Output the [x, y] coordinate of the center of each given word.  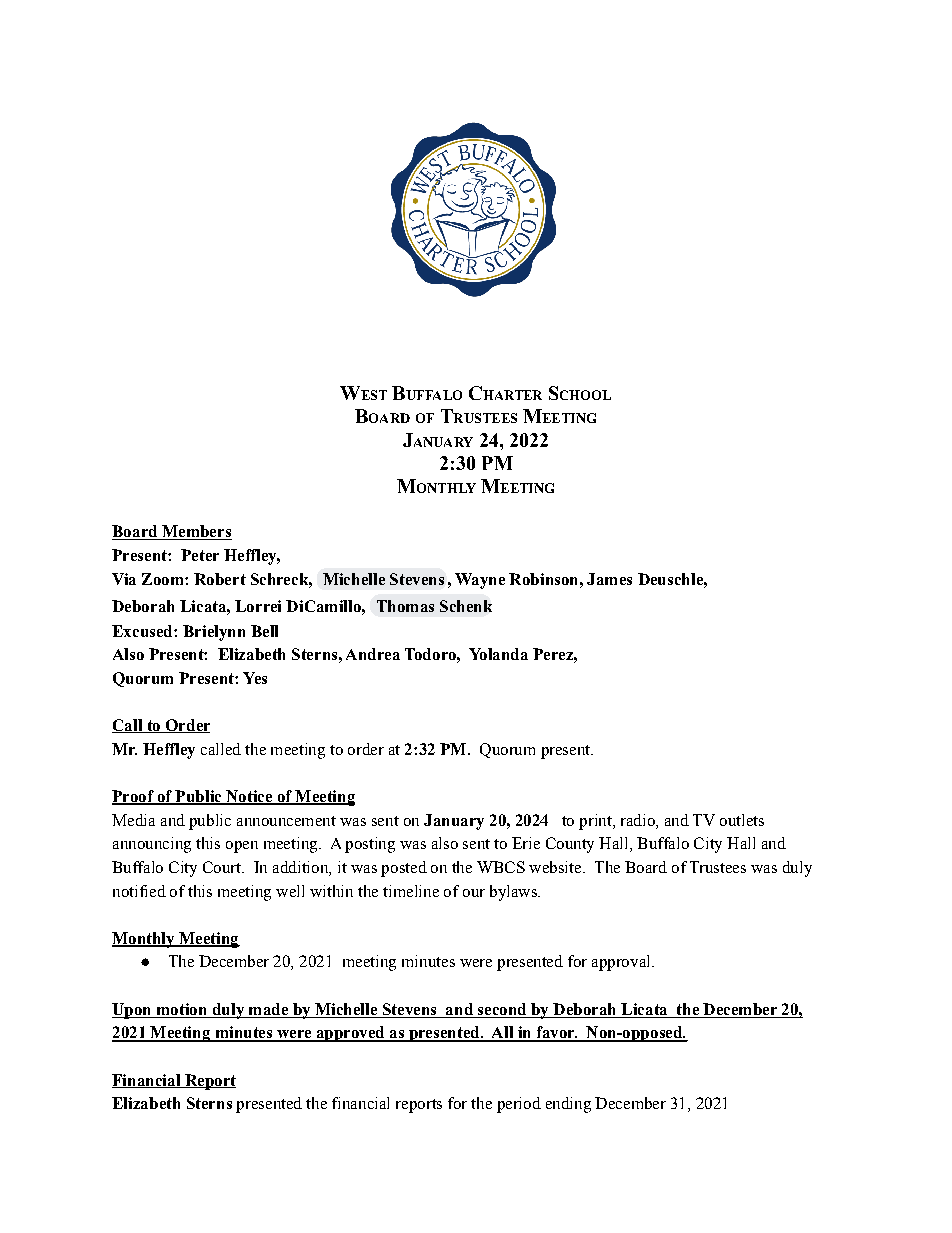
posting [370, 845]
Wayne [480, 581]
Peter [200, 555]
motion [181, 1009]
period [519, 1105]
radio [639, 820]
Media [133, 820]
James [609, 579]
